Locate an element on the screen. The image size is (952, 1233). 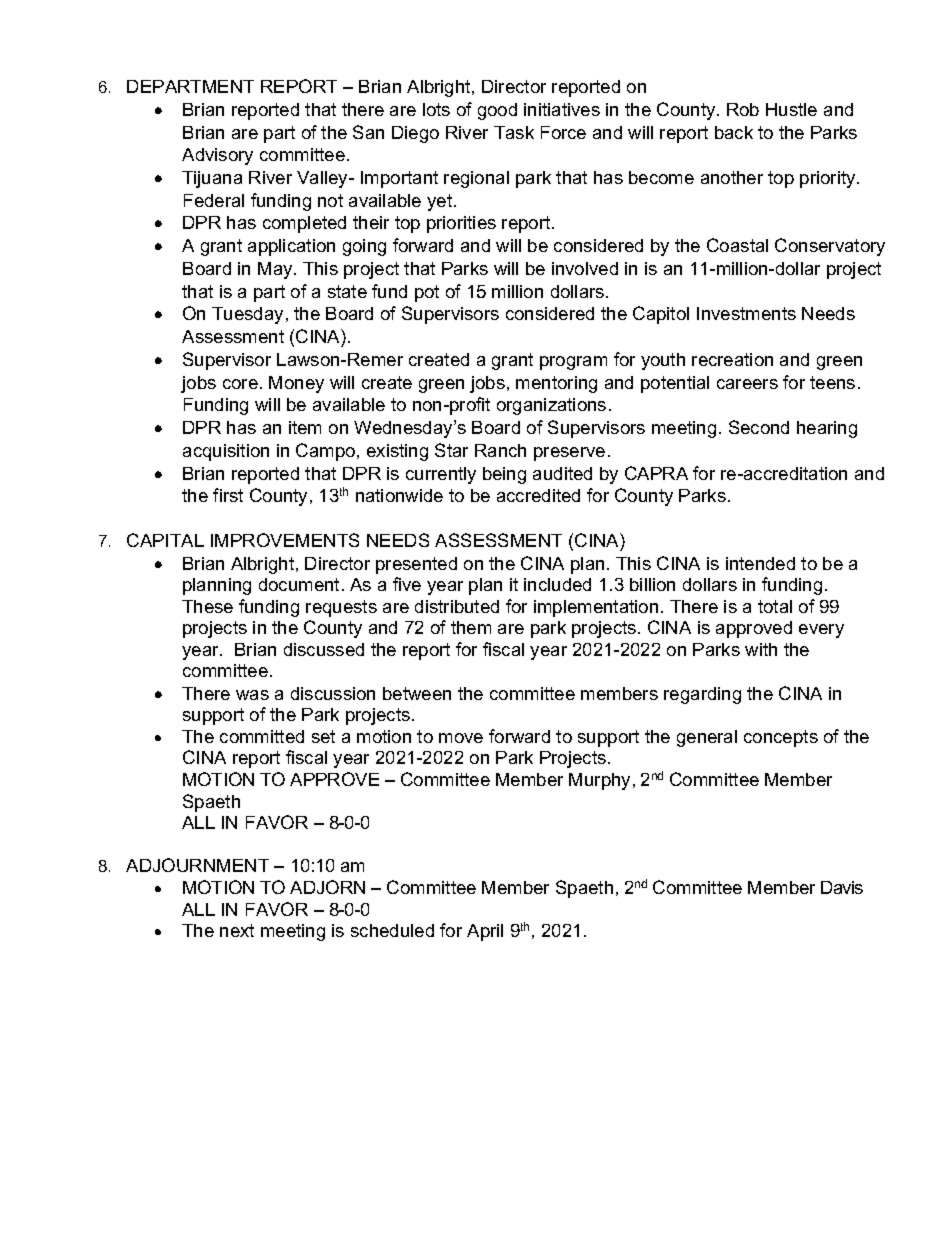
involved is located at coordinates (585, 268).
